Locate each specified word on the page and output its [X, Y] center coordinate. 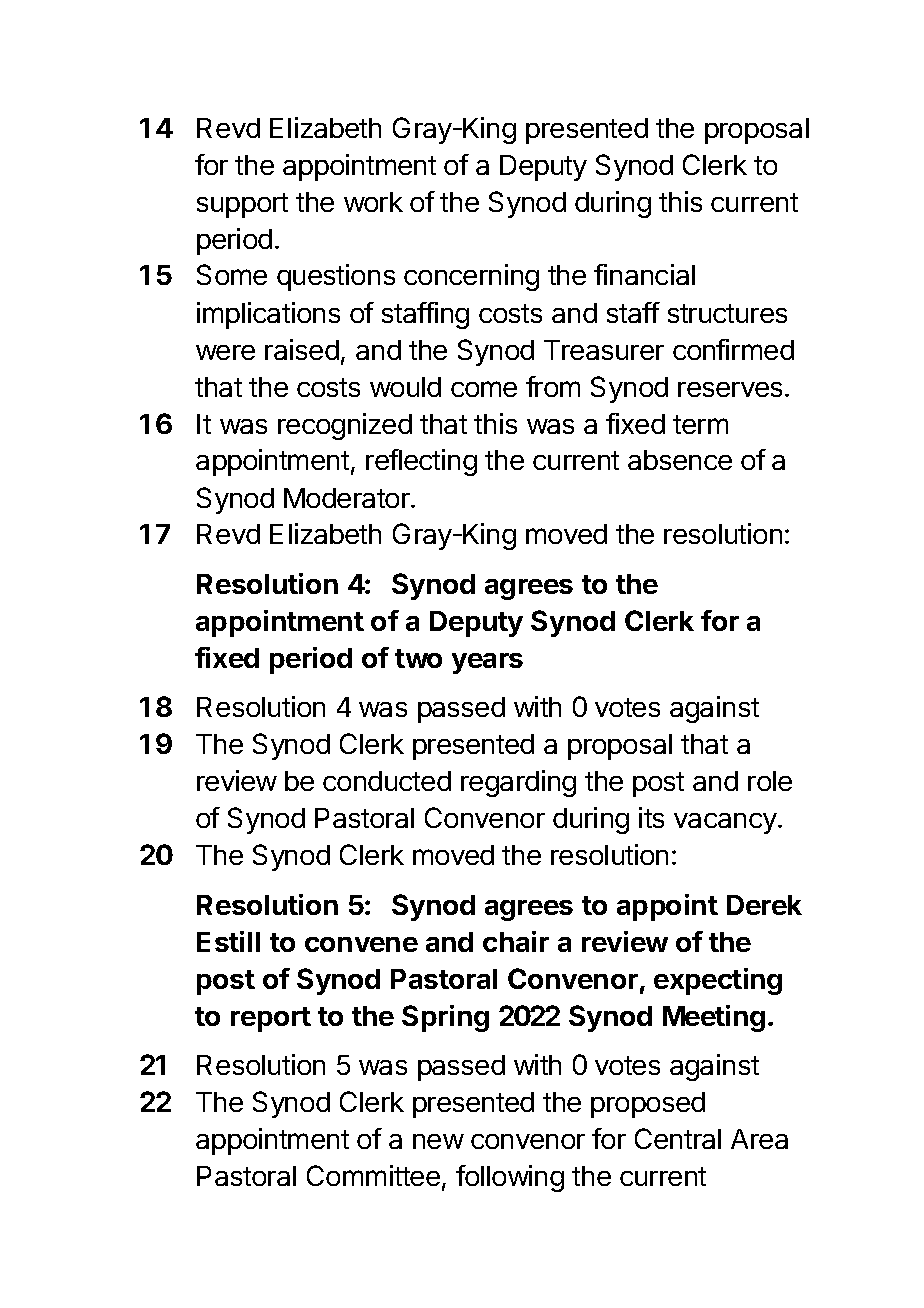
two [418, 658]
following [510, 1178]
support [242, 205]
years [487, 663]
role [770, 781]
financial [644, 274]
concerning [471, 277]
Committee [373, 1175]
